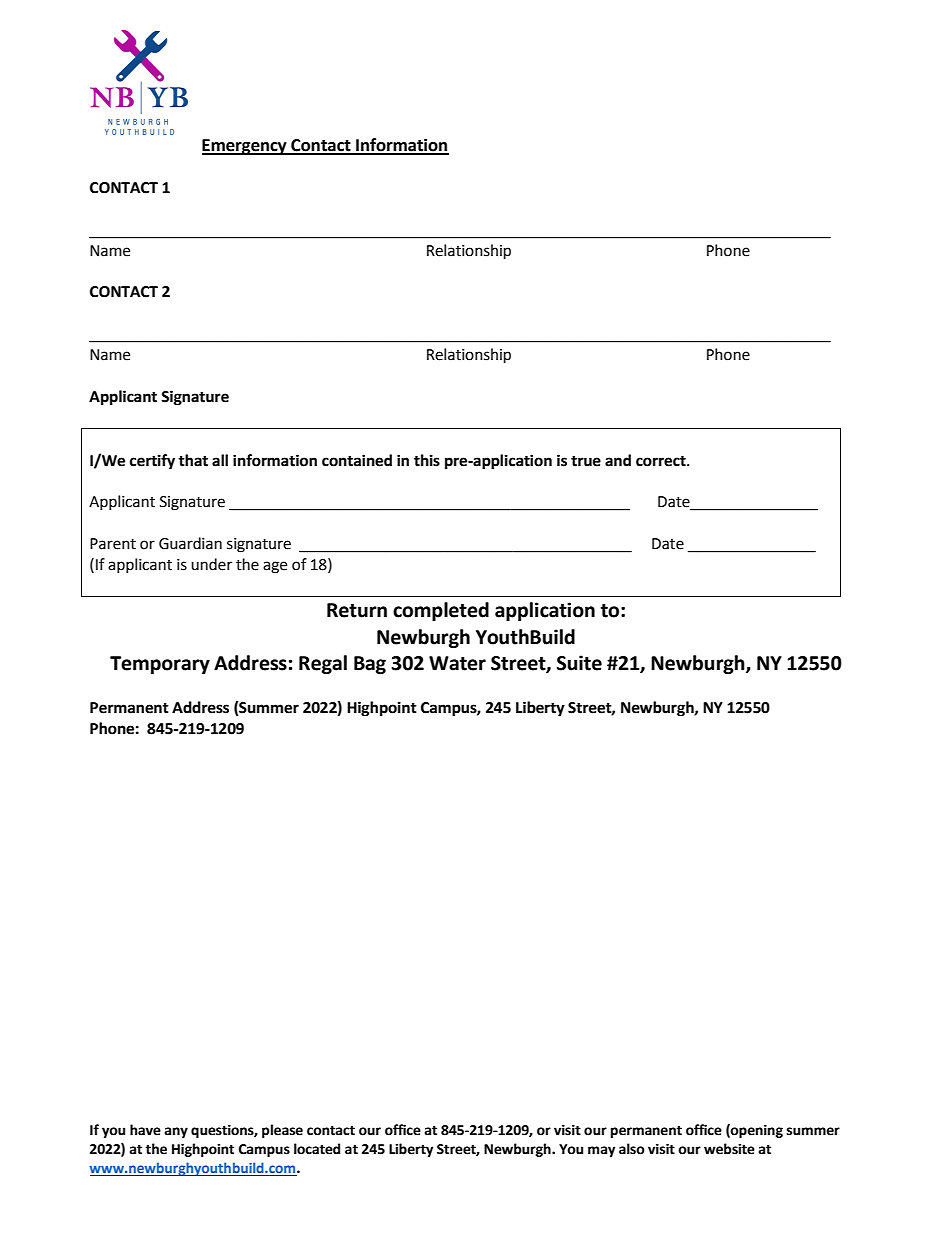  Describe the element at coordinates (457, 663) in the page. I see `Water` at that location.
